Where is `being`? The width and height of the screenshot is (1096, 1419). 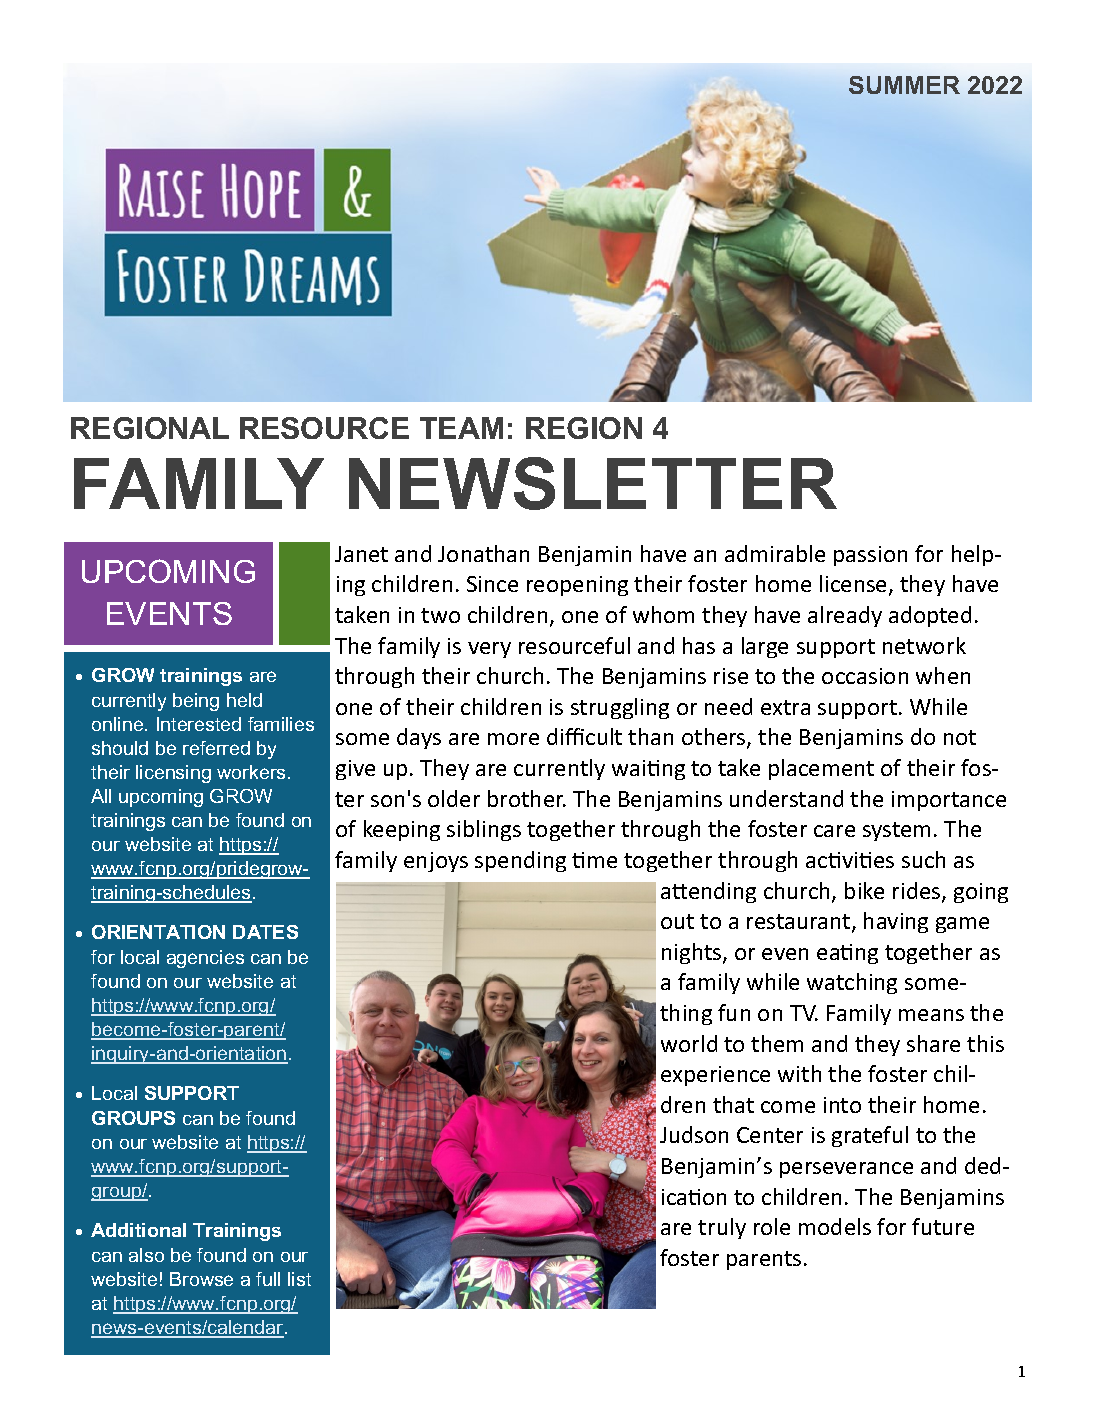 being is located at coordinates (196, 702).
